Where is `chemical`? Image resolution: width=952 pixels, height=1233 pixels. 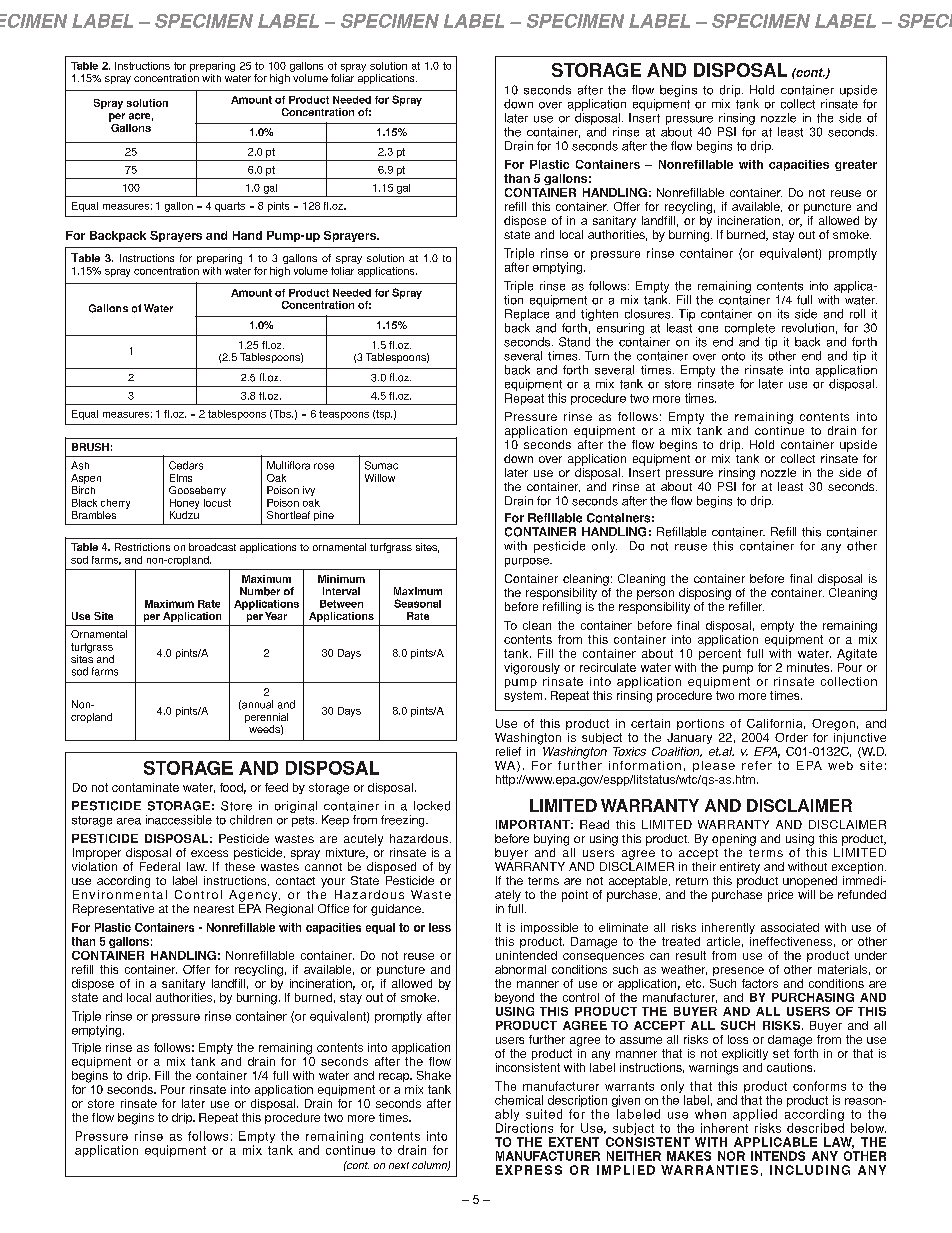
chemical is located at coordinates (519, 1100).
